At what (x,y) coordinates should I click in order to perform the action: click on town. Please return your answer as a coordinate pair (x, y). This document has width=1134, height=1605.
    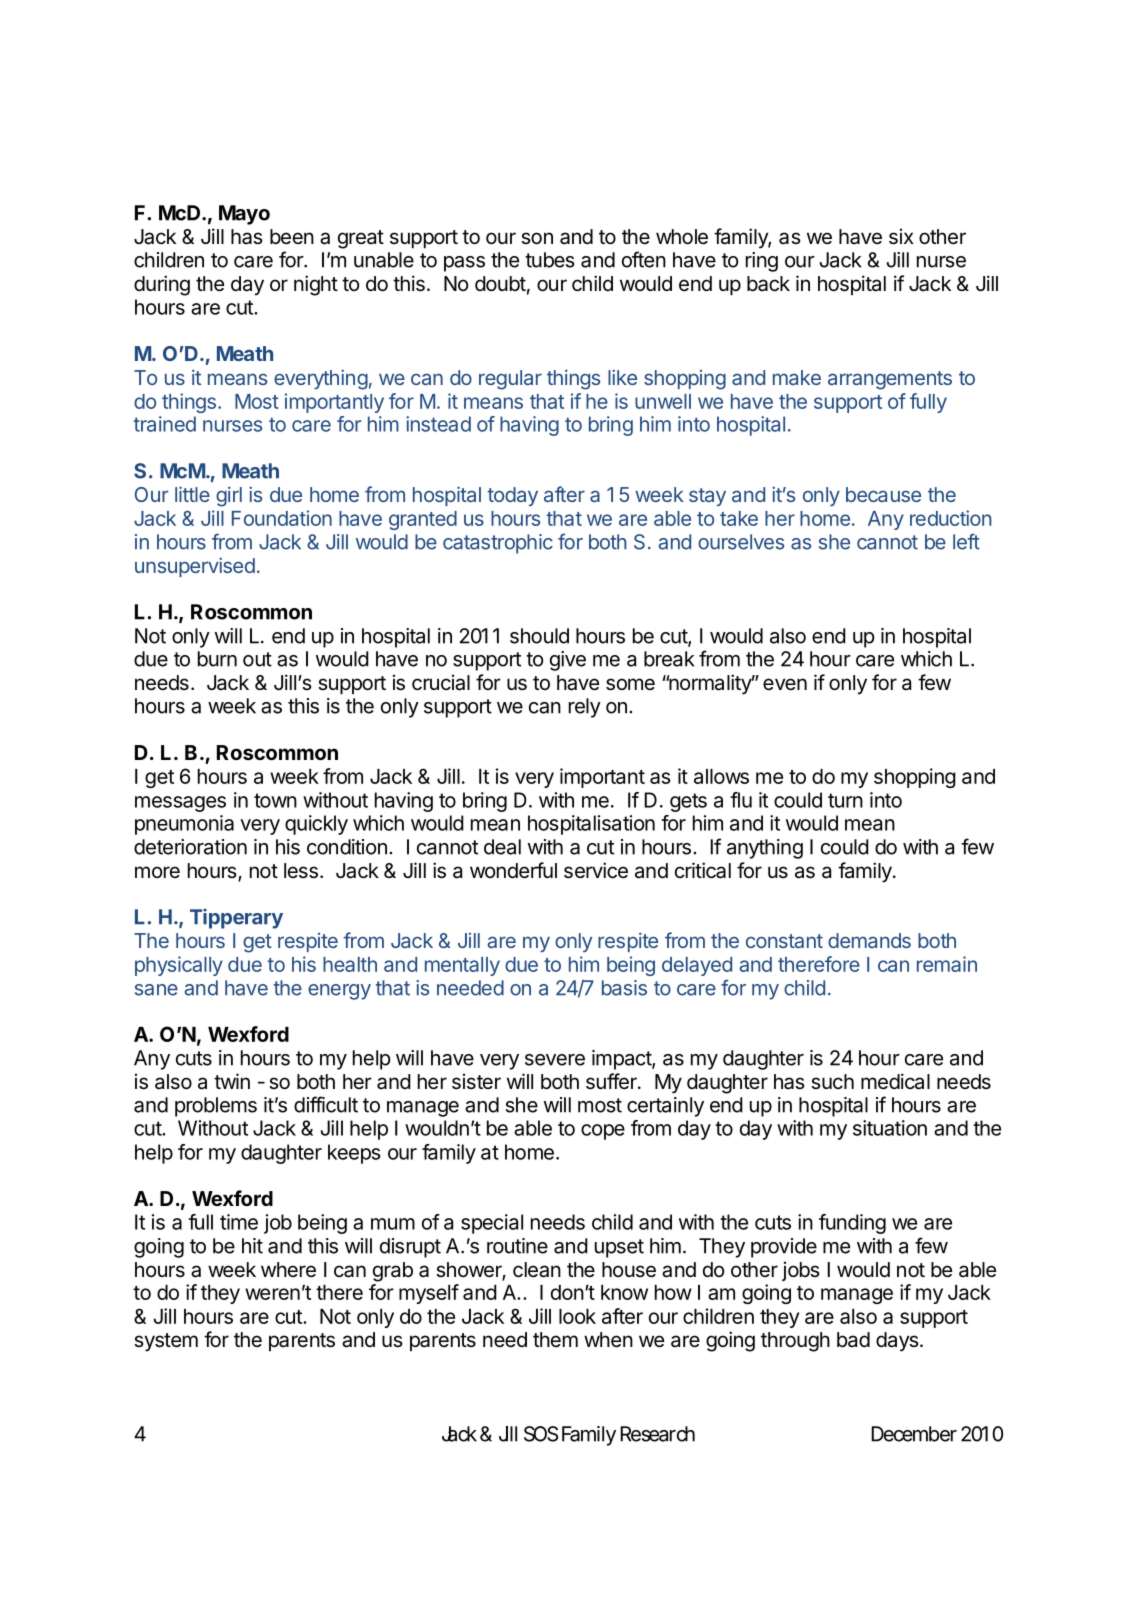
    Looking at the image, I should click on (275, 800).
